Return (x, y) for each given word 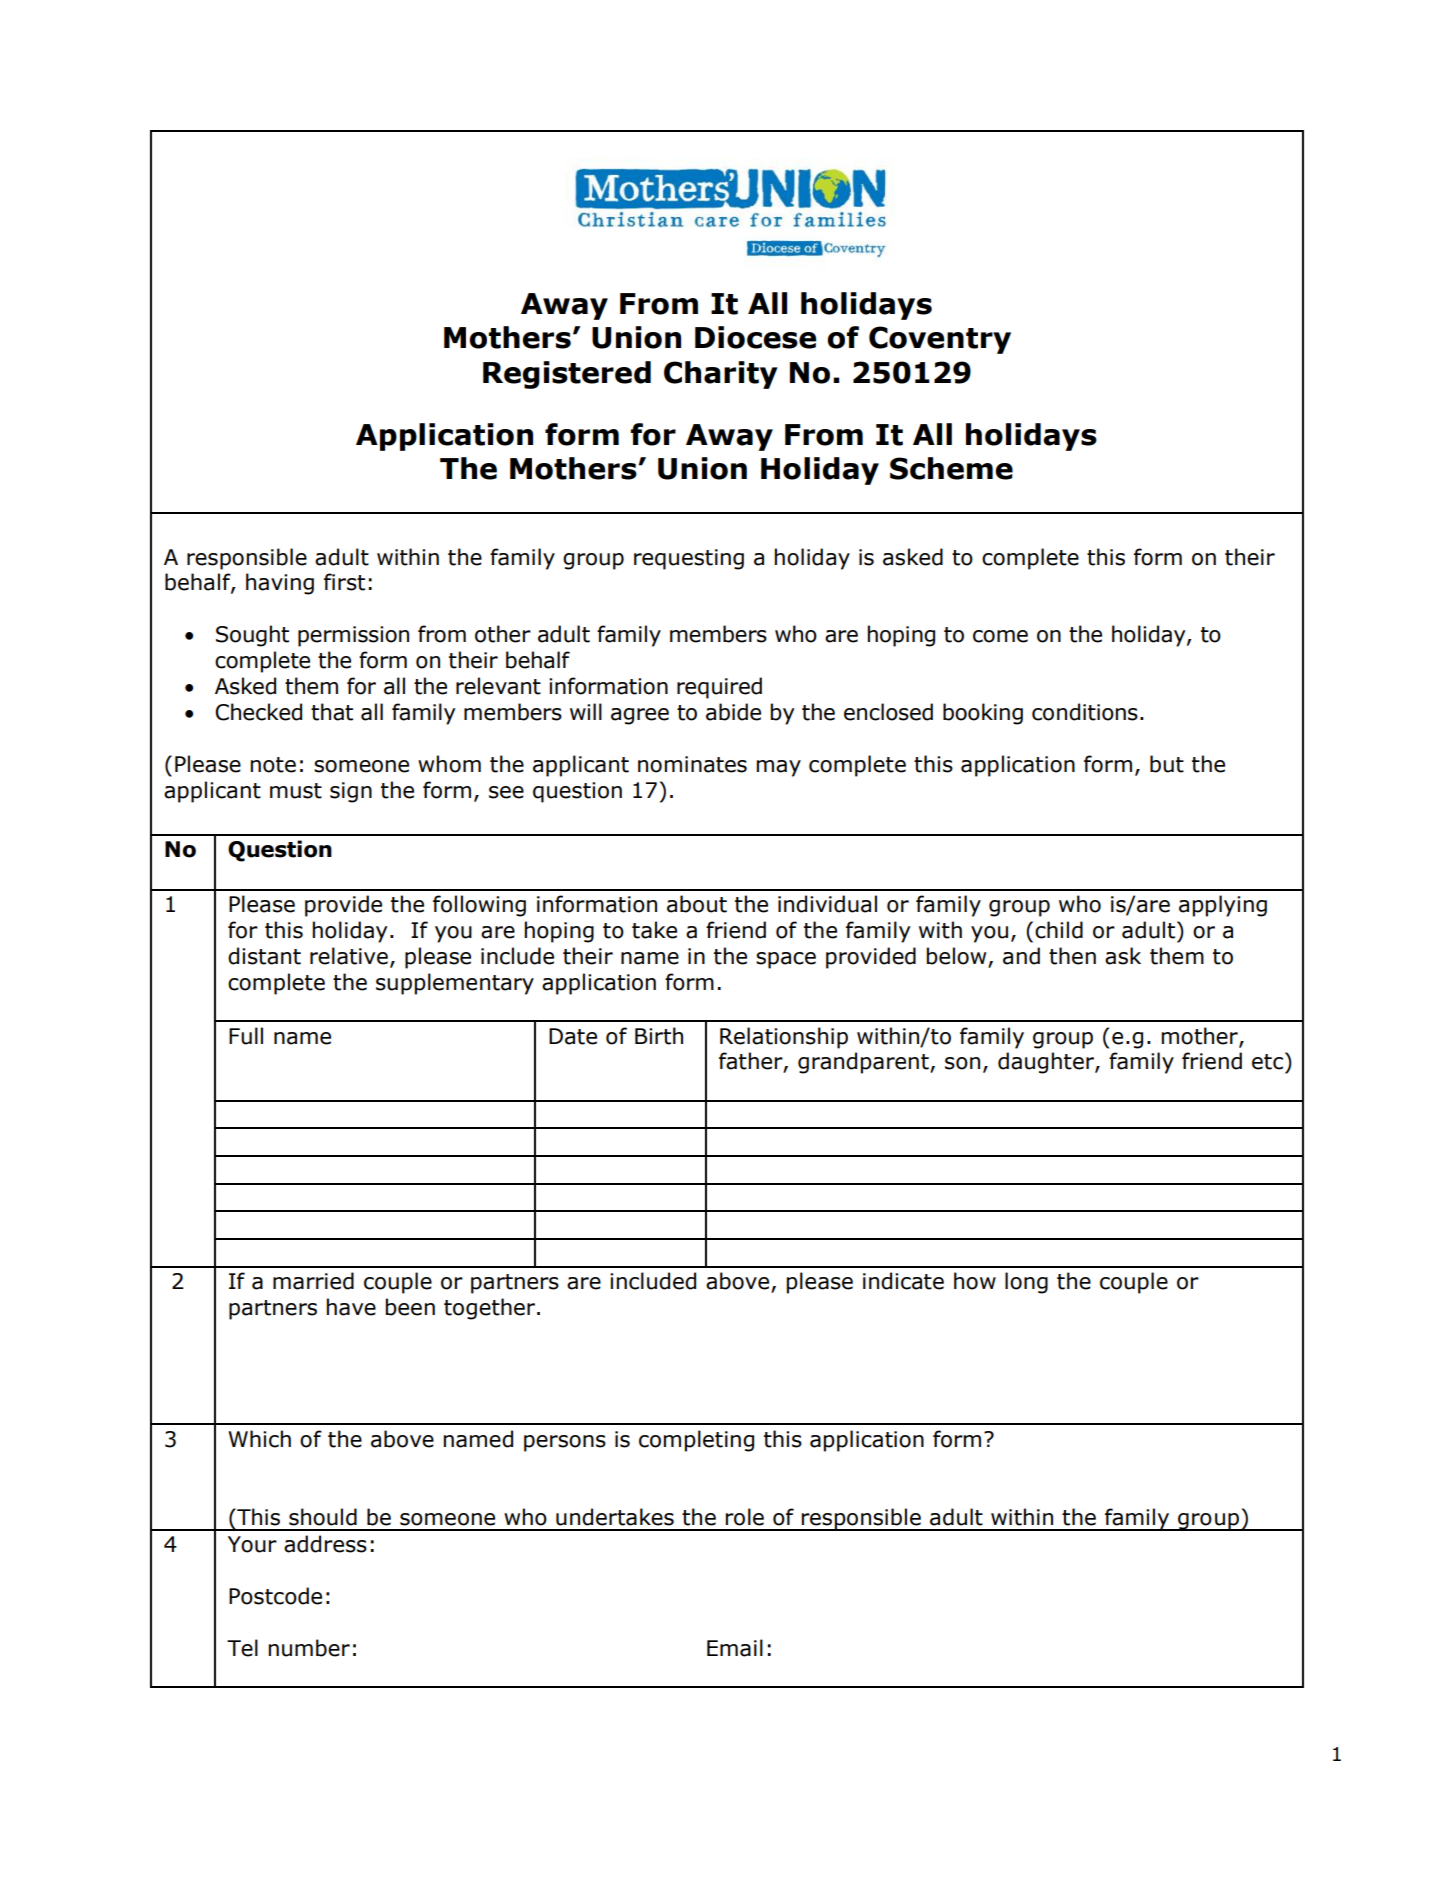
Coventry (940, 340)
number (309, 1648)
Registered (567, 375)
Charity (721, 375)
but (1167, 764)
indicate (903, 1281)
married (313, 1281)
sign (351, 792)
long (1026, 1283)
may (778, 768)
